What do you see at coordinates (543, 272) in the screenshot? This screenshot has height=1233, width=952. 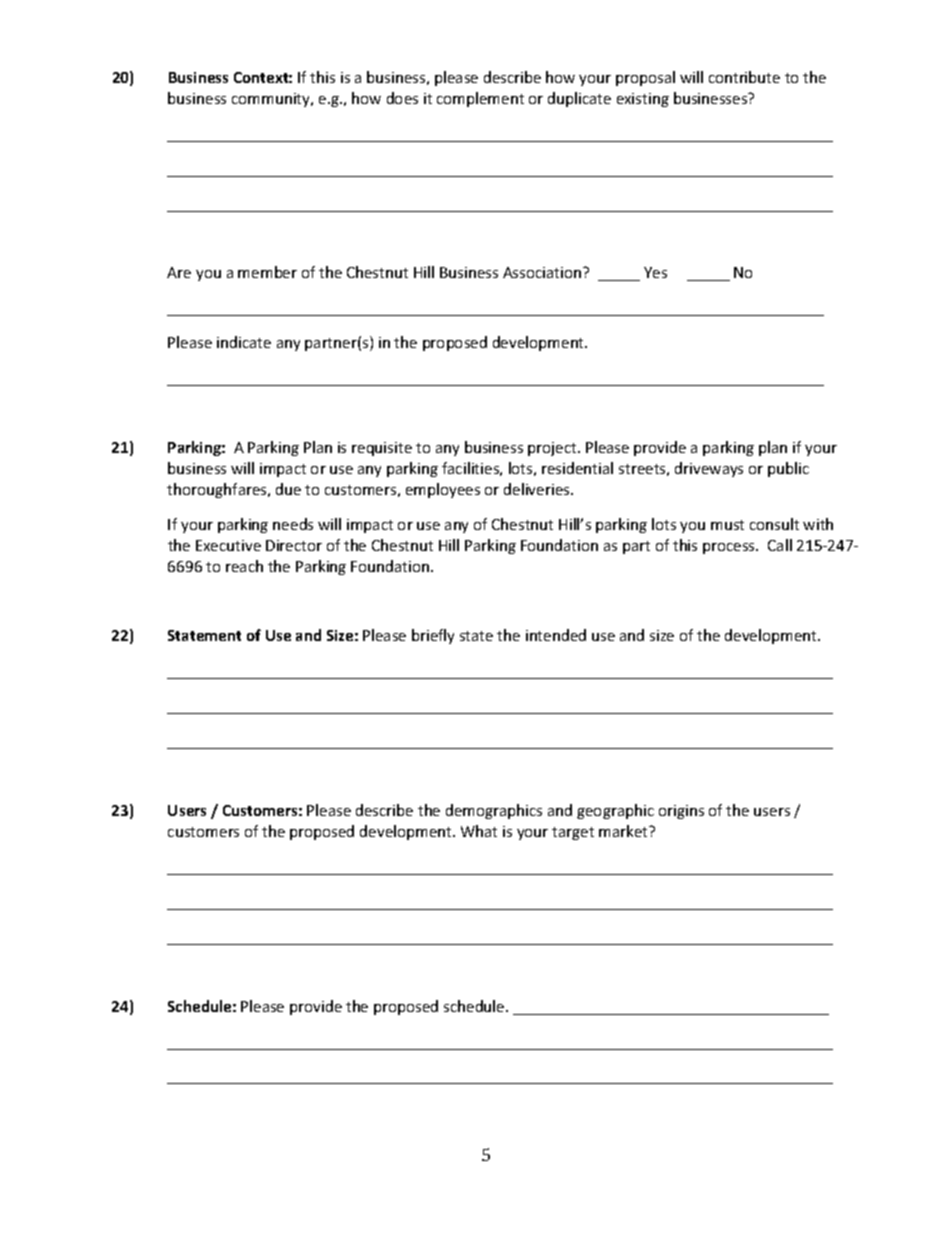 I see `Association` at bounding box center [543, 272].
